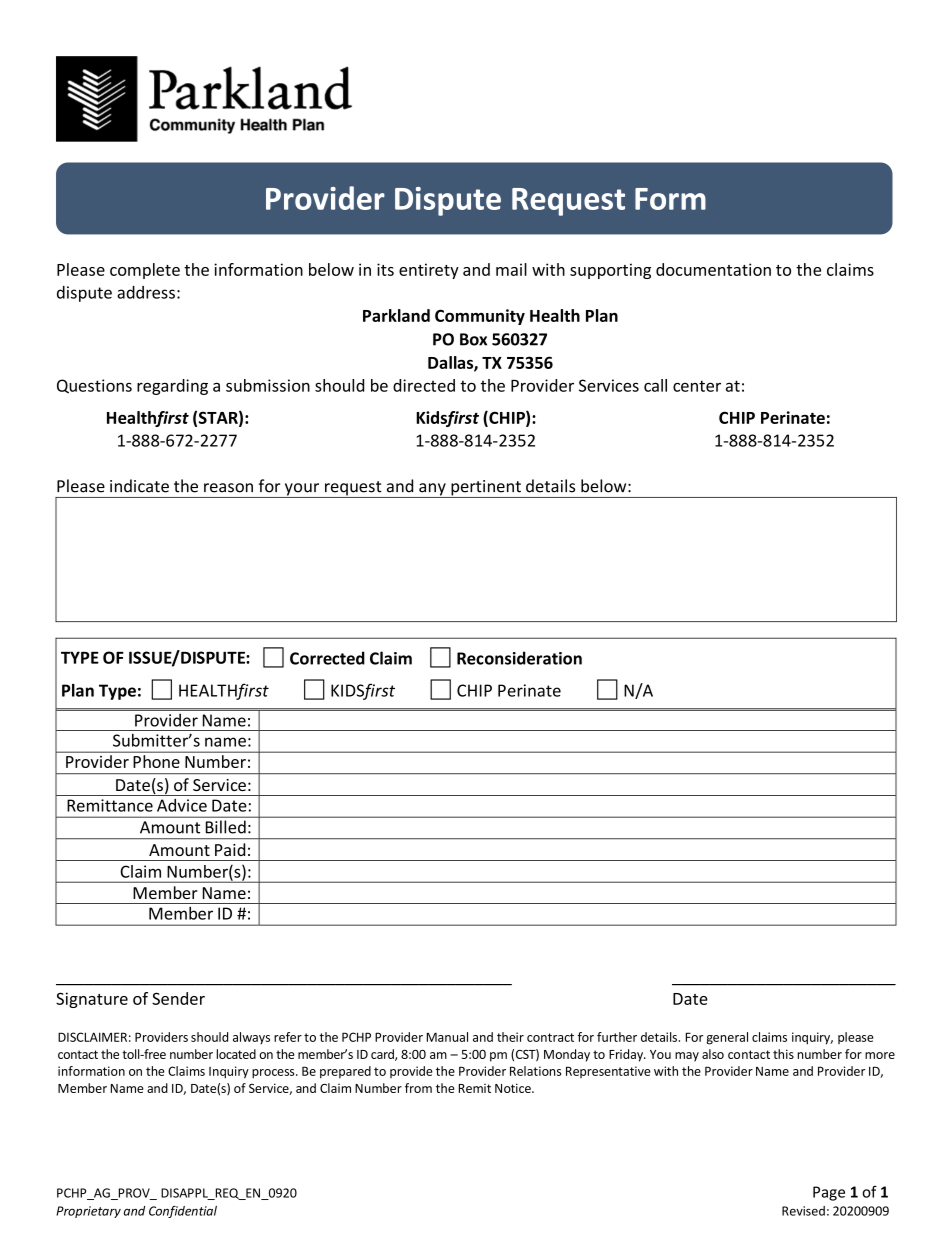  I want to click on pertinent, so click(486, 489).
